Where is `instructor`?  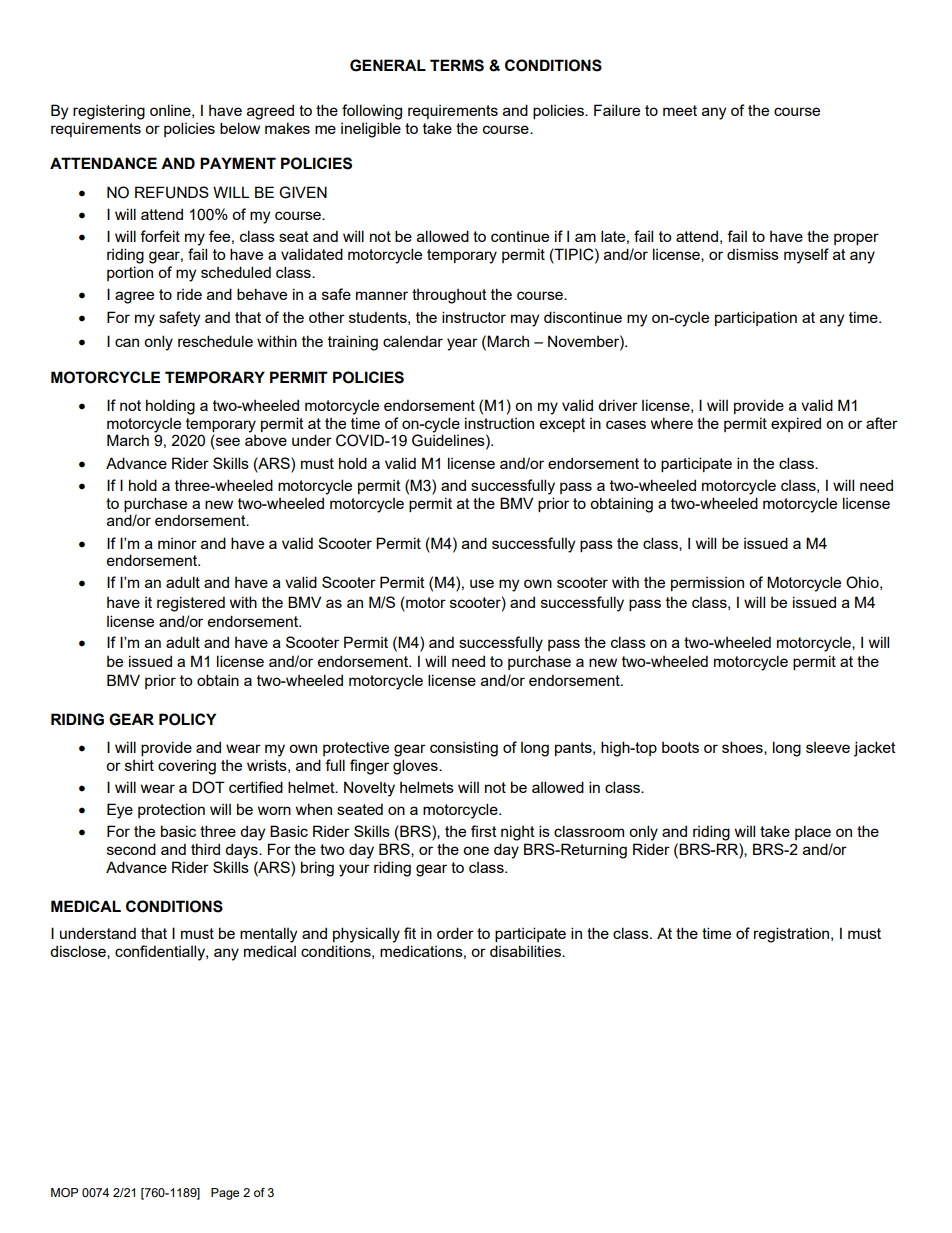 instructor is located at coordinates (474, 317).
